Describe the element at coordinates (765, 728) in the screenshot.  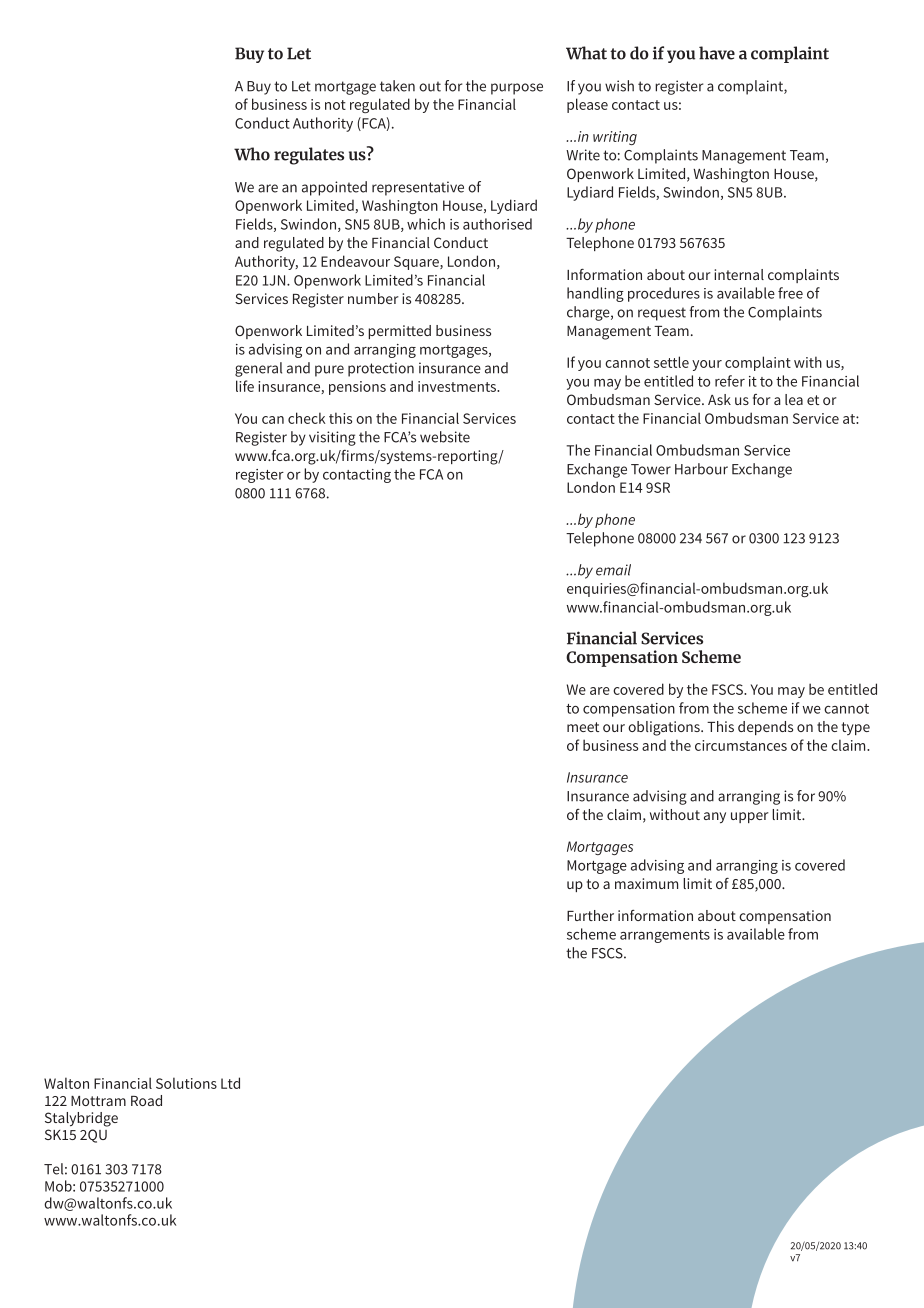
I see `depends` at that location.
